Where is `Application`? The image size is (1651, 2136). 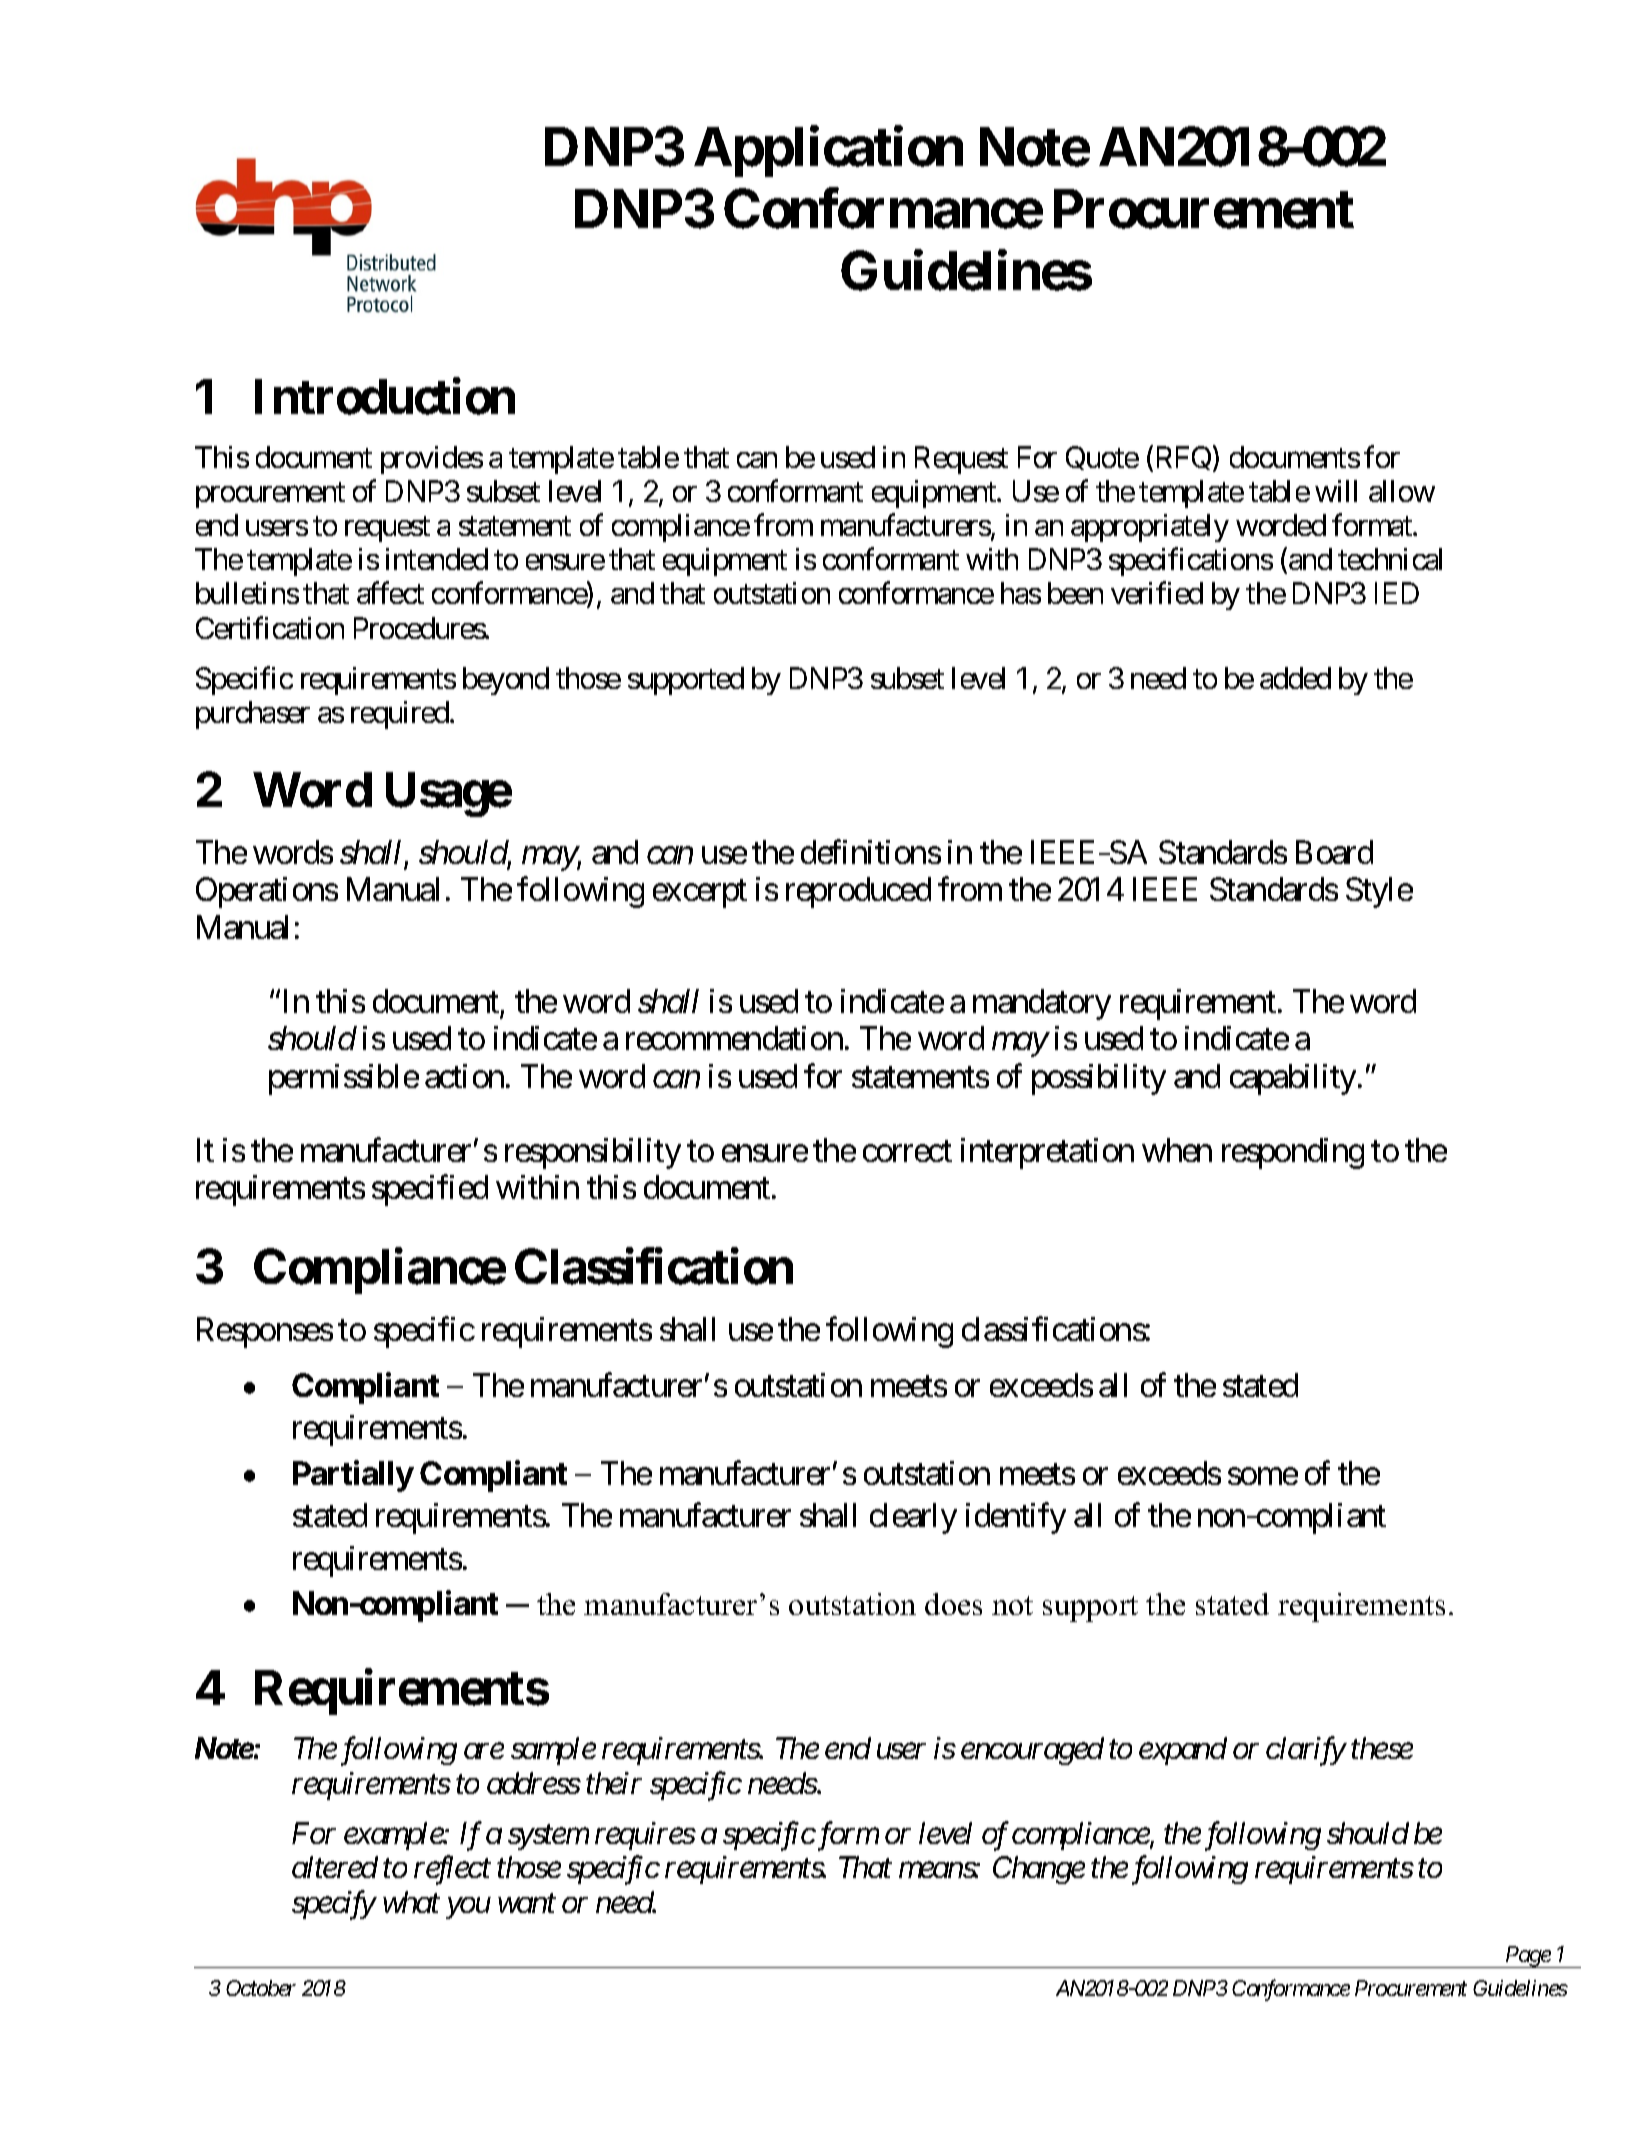
Application is located at coordinates (828, 152).
